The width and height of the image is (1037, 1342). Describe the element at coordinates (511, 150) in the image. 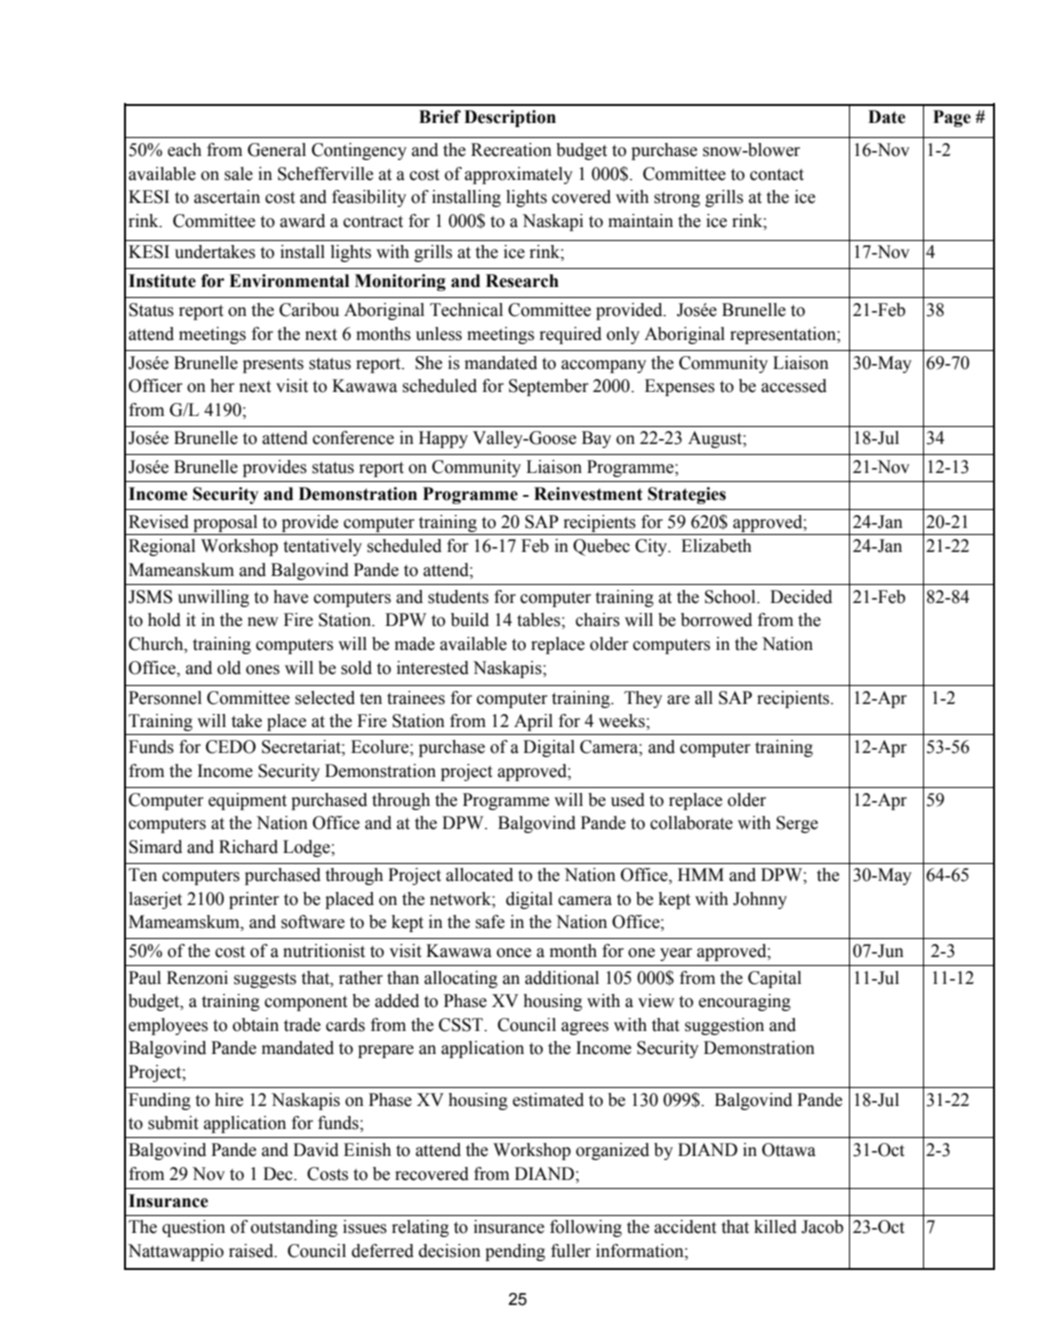

I see `Recreation` at that location.
